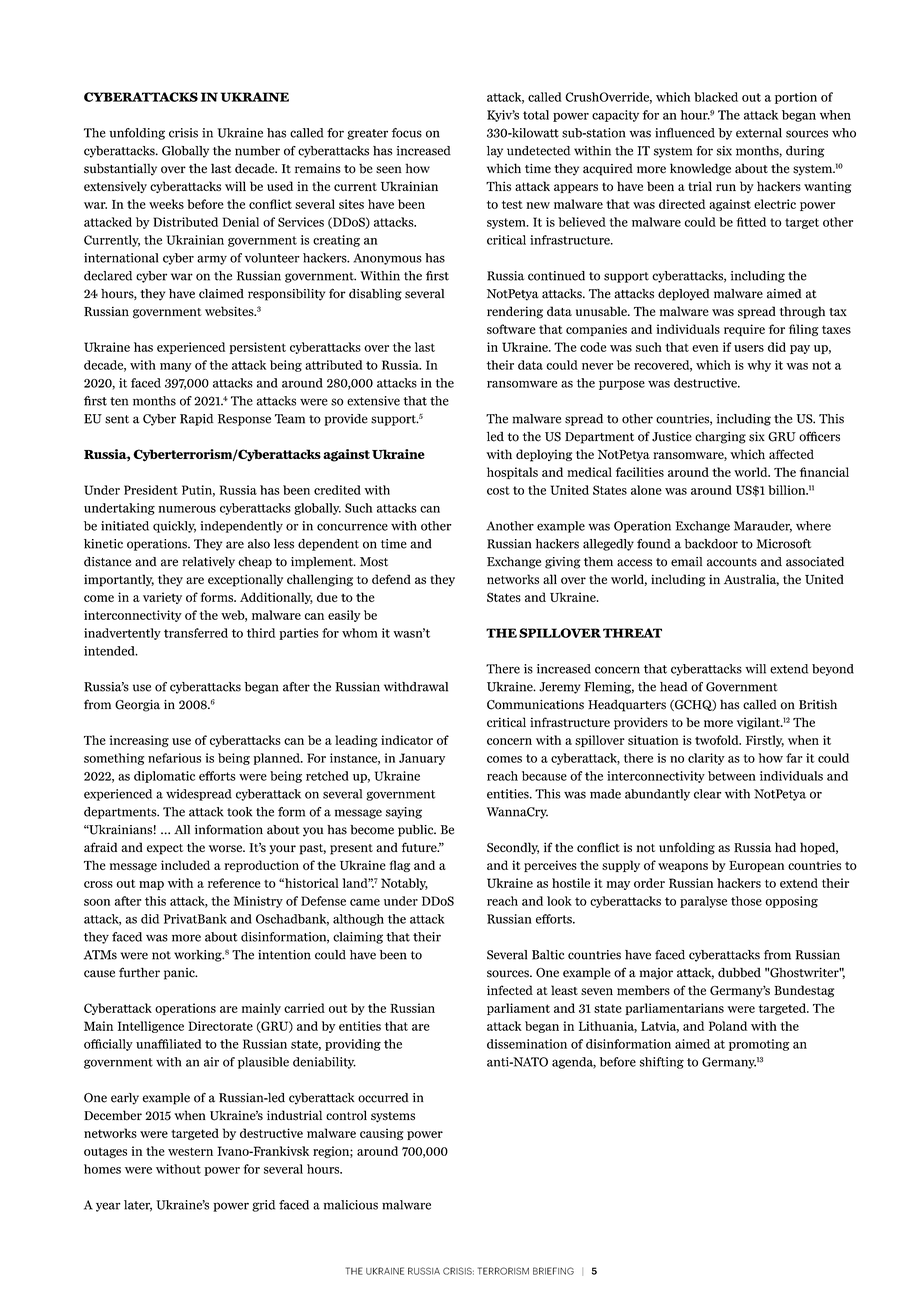 This document has width=924, height=1308. Describe the element at coordinates (137, 706) in the document. I see `Georgia` at that location.
